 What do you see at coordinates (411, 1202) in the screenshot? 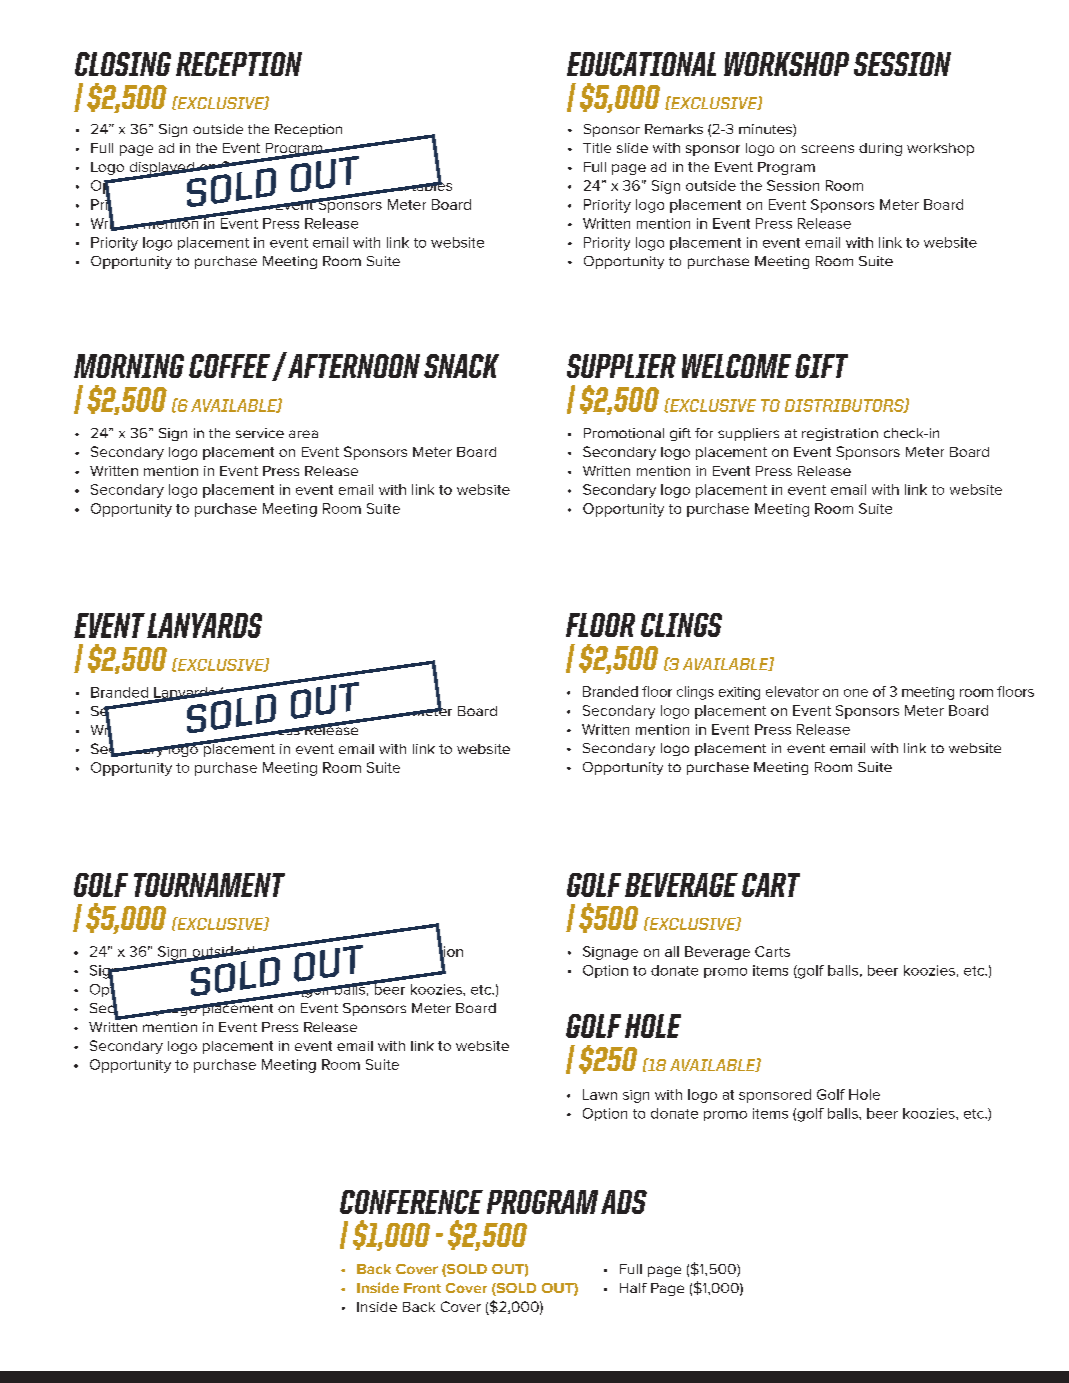
I see `CONFERENCE` at bounding box center [411, 1202].
